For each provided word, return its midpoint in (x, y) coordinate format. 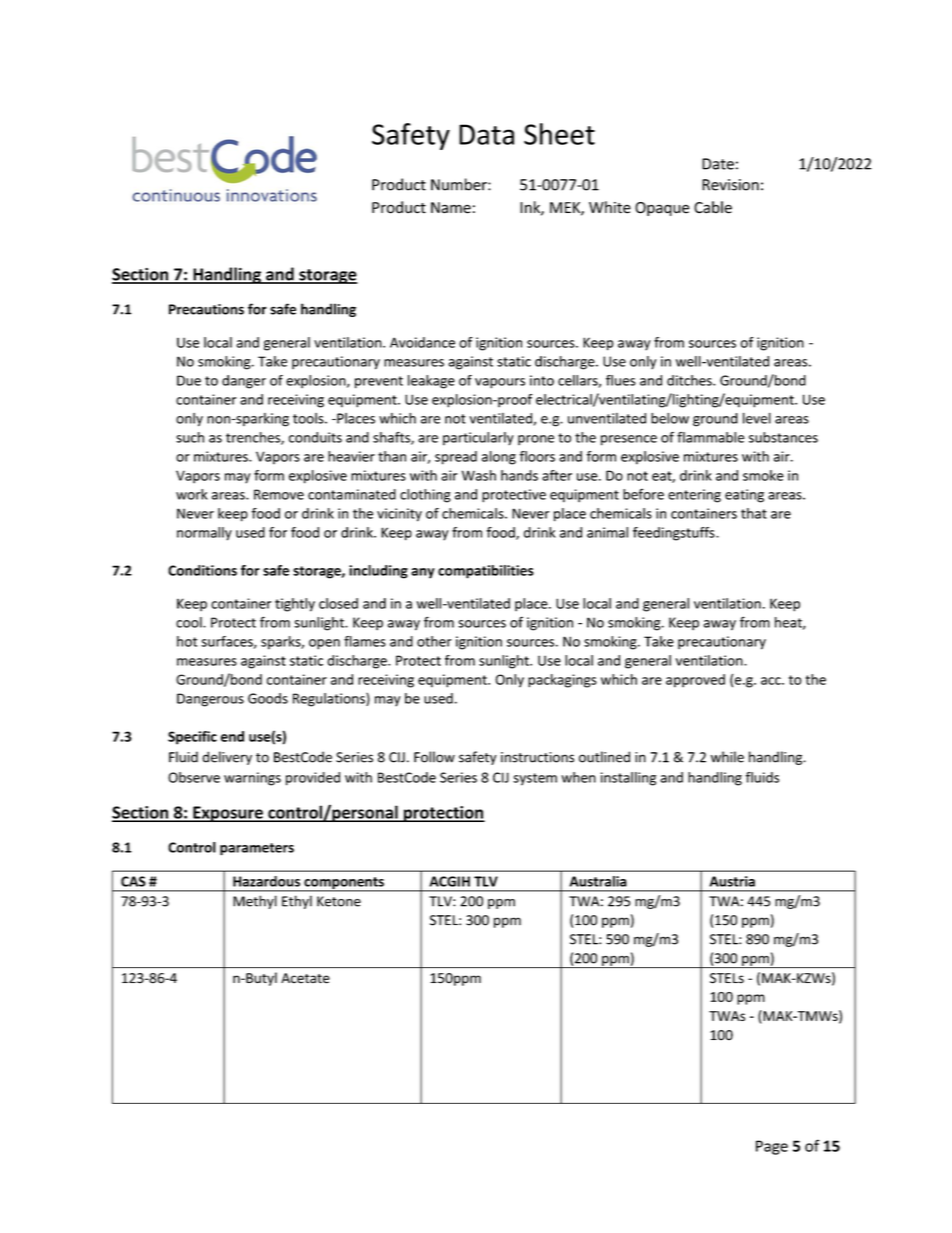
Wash (479, 475)
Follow (434, 757)
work (191, 494)
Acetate (305, 978)
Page (772, 1147)
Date (718, 164)
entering (694, 496)
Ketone (339, 901)
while (727, 757)
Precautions (206, 309)
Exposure (228, 814)
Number (460, 184)
